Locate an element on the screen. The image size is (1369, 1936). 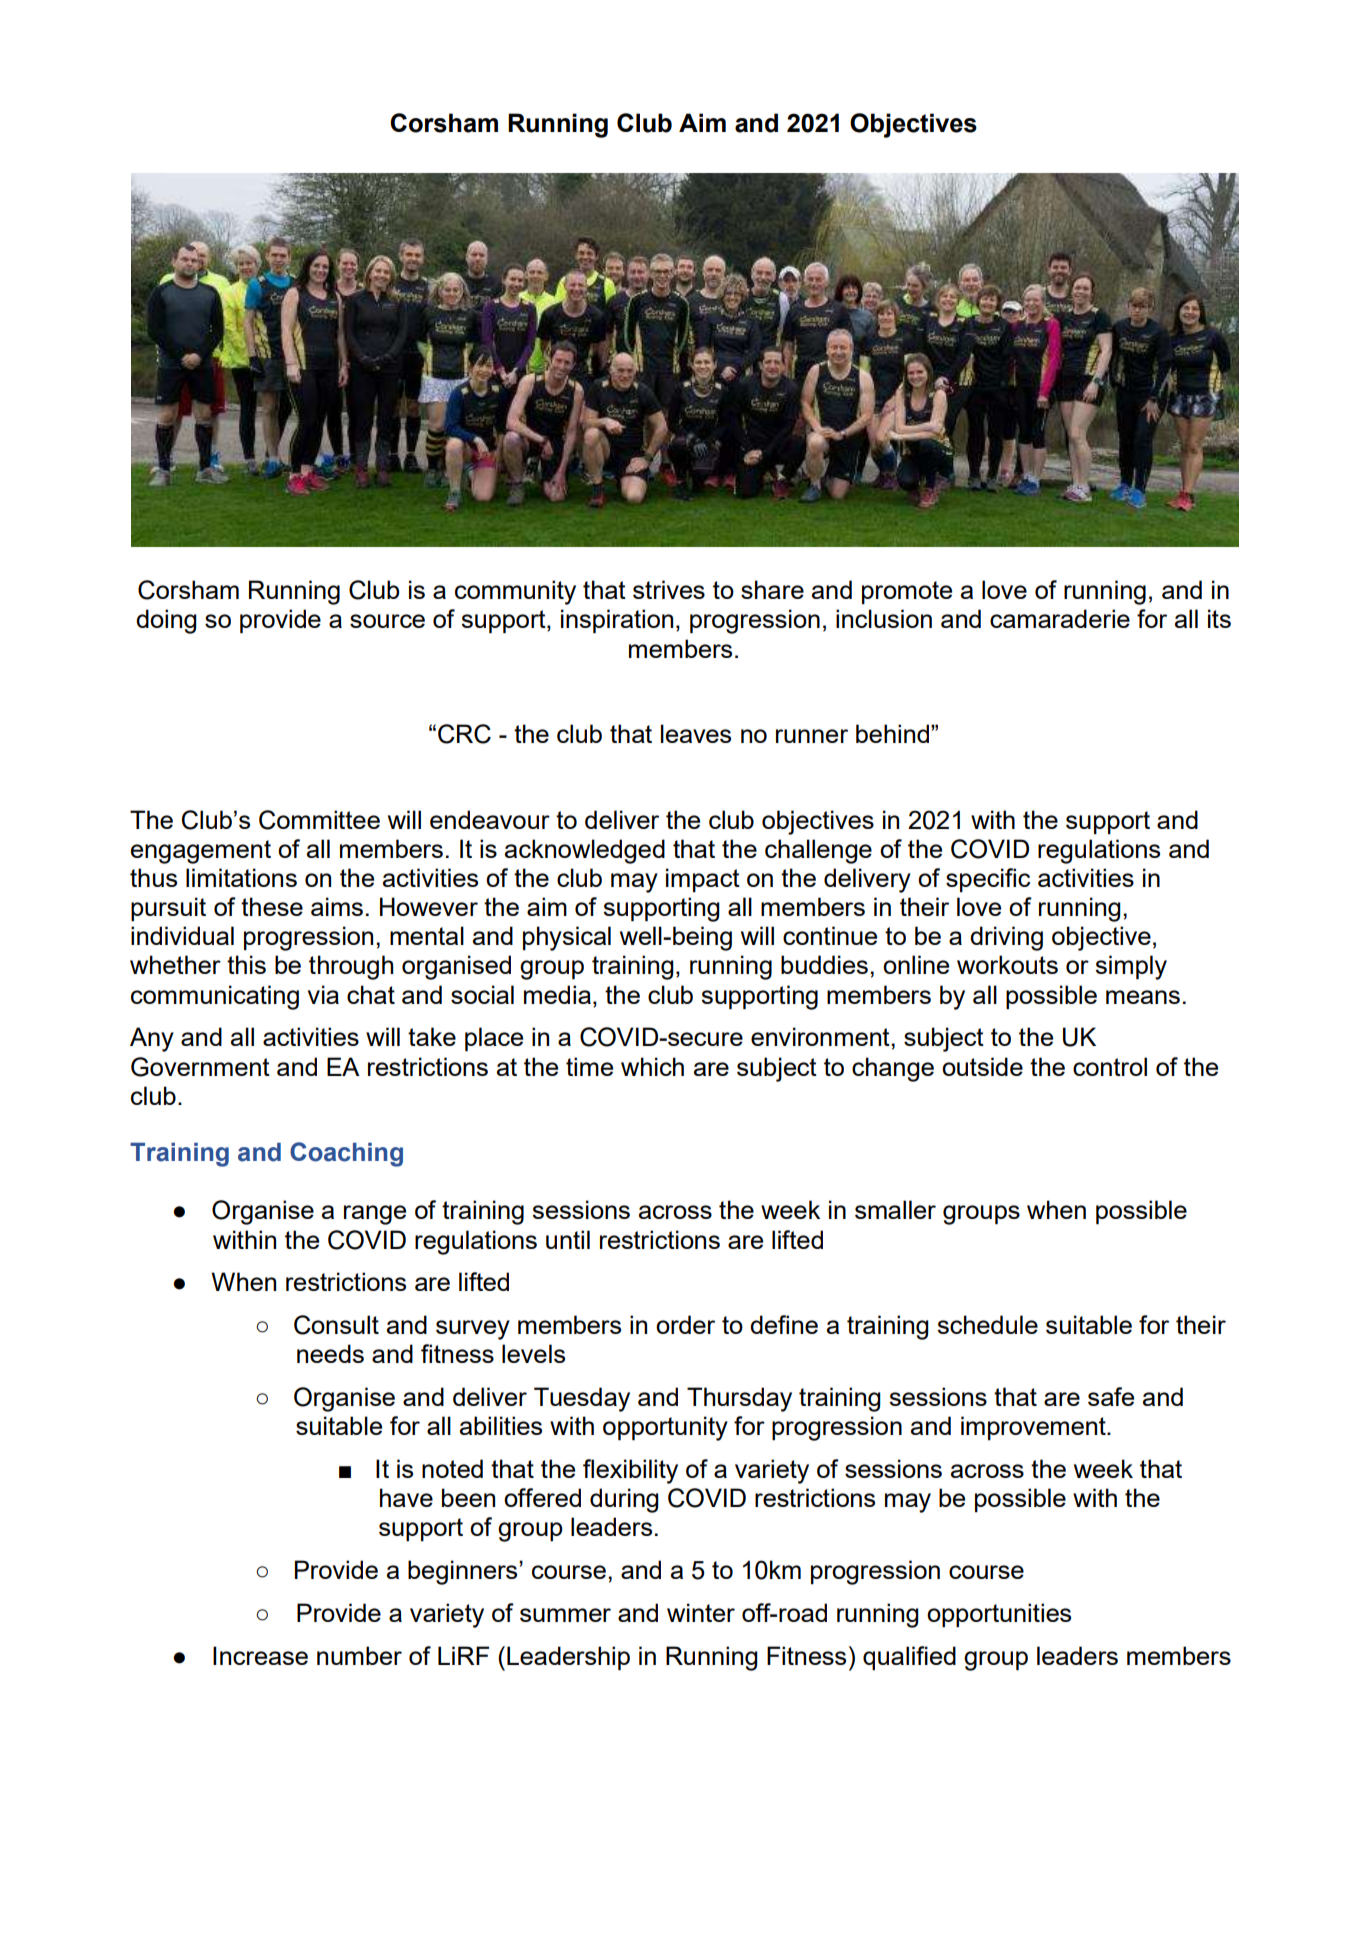
winter is located at coordinates (701, 1612).
